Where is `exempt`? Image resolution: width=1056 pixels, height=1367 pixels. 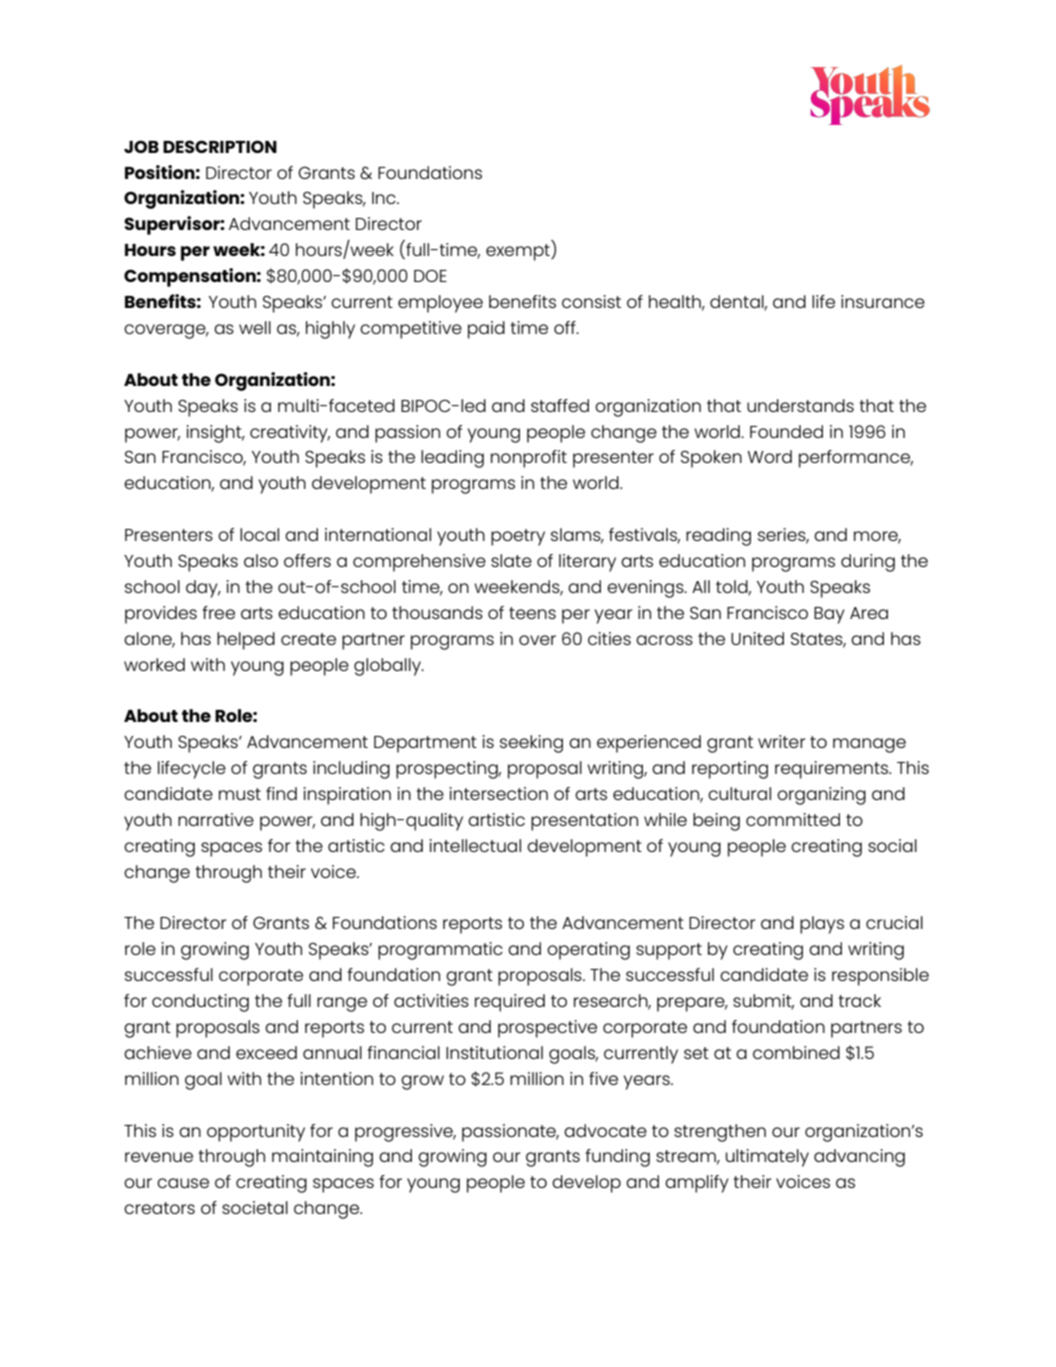
exempt is located at coordinates (519, 252).
